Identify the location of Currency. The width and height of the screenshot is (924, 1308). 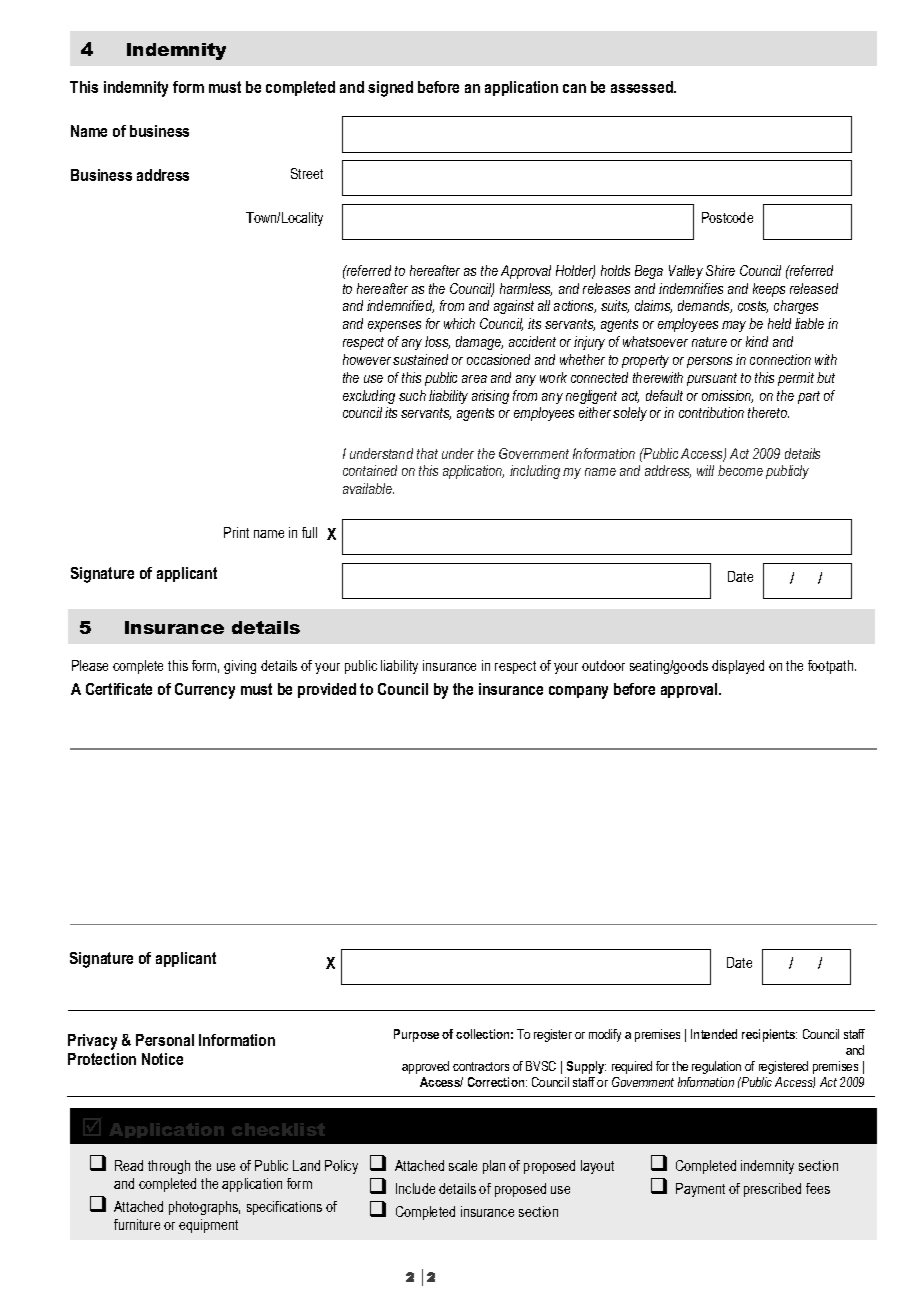
(205, 691).
